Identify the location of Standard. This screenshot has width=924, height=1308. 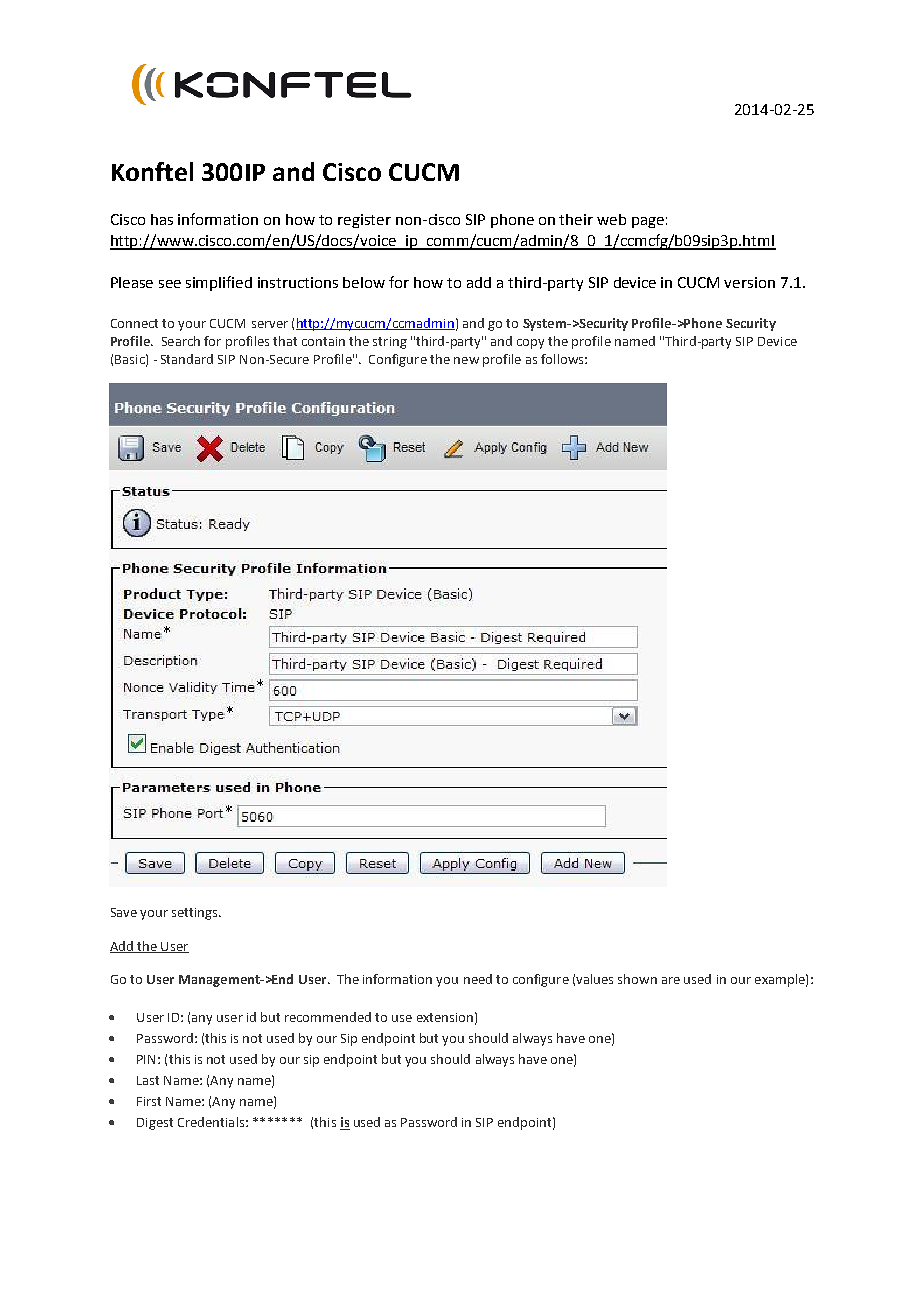
(187, 359).
